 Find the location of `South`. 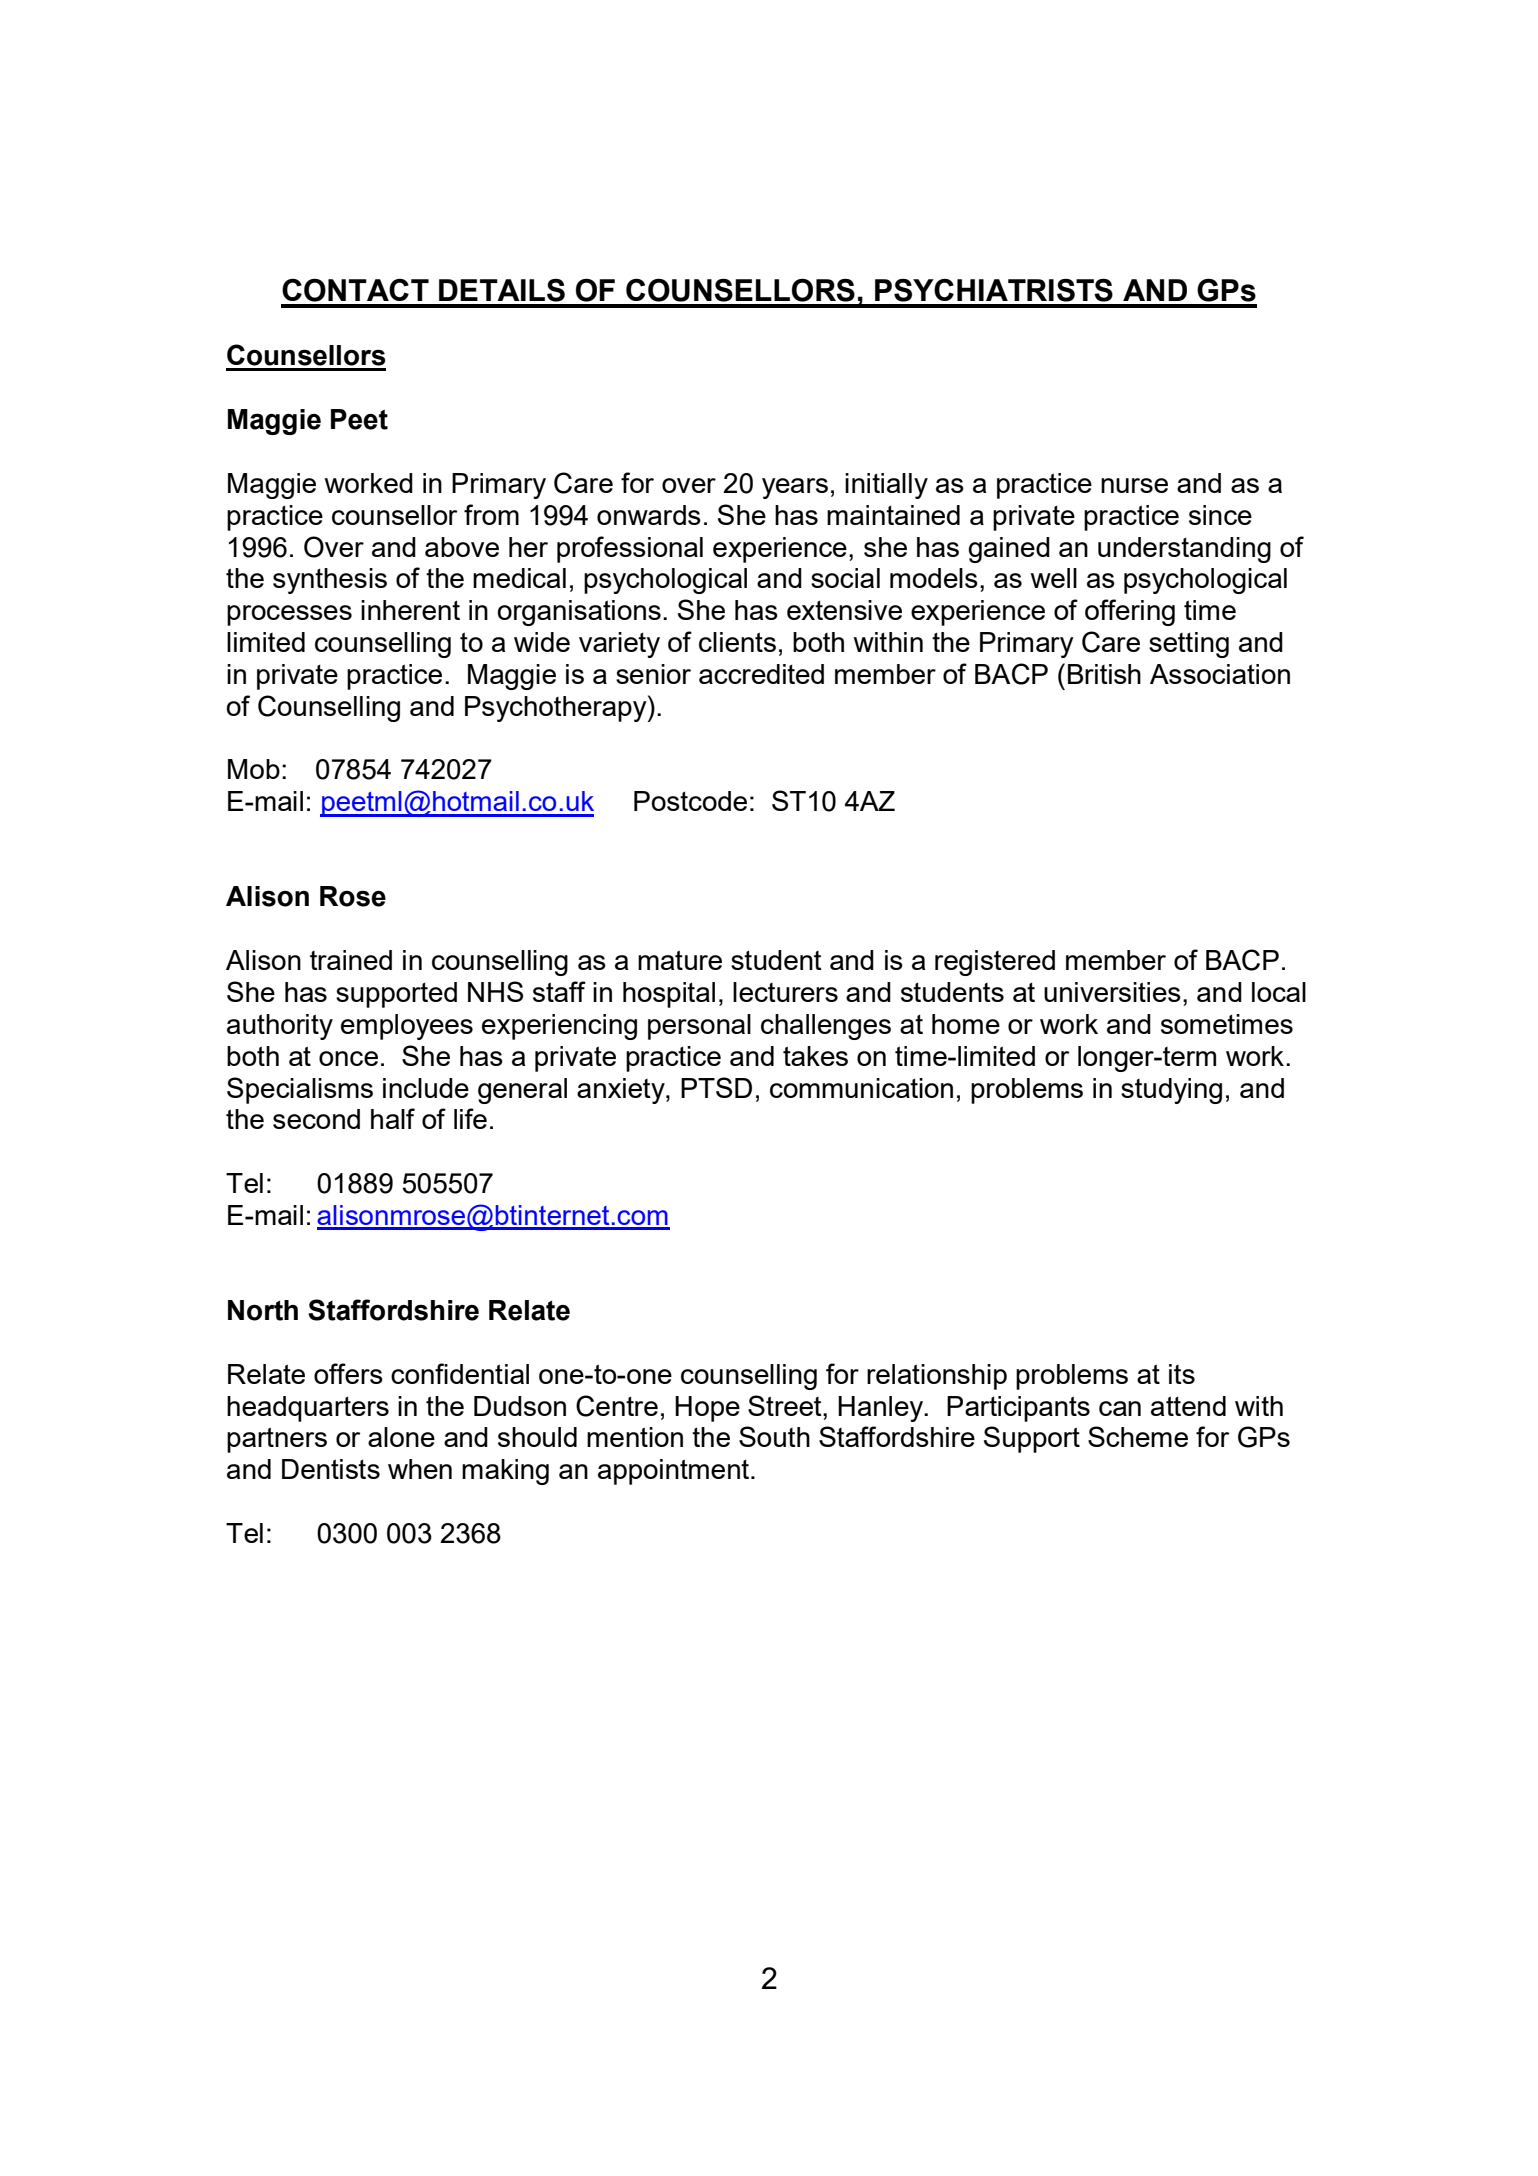

South is located at coordinates (774, 1436).
